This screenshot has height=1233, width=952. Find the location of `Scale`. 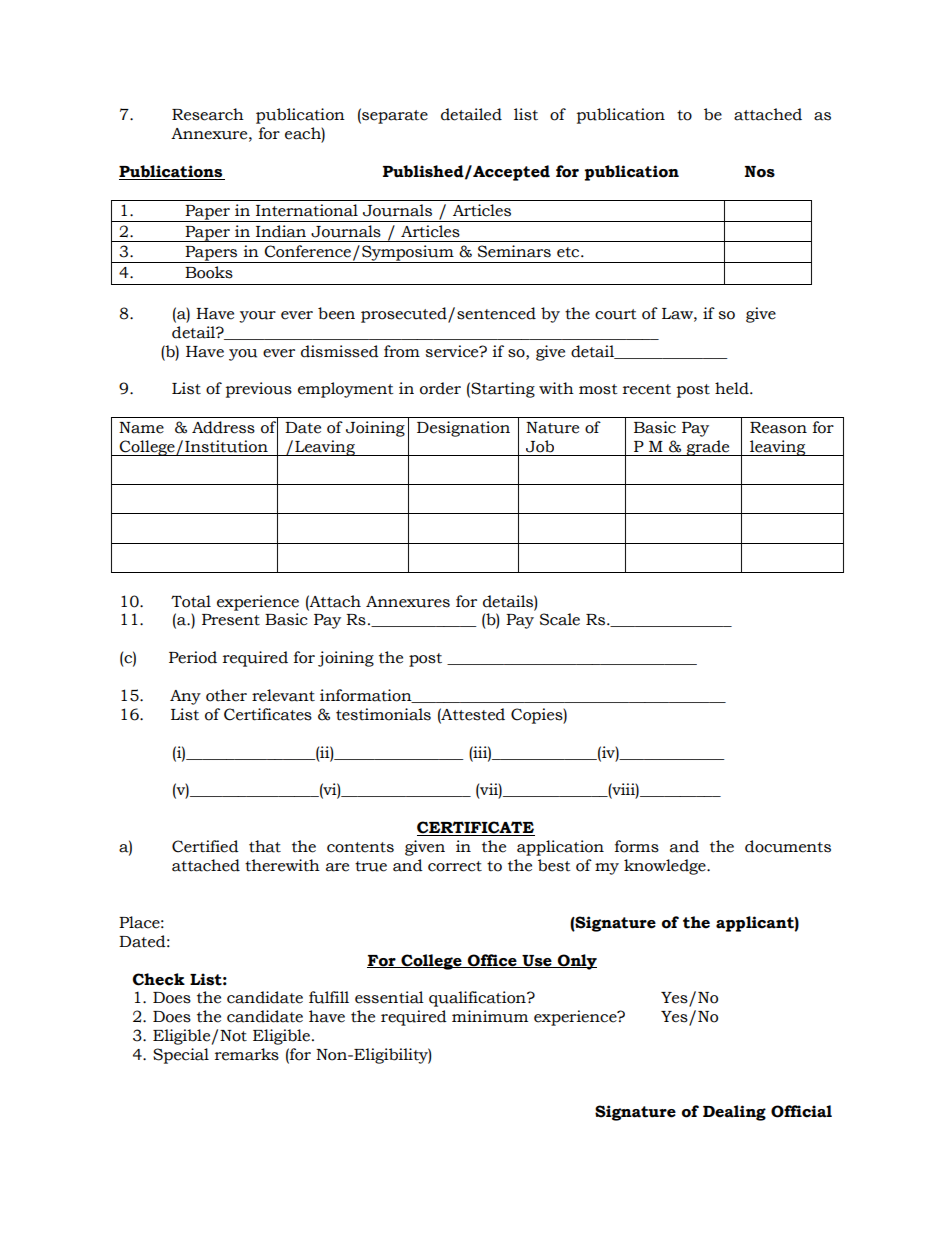

Scale is located at coordinates (560, 619).
